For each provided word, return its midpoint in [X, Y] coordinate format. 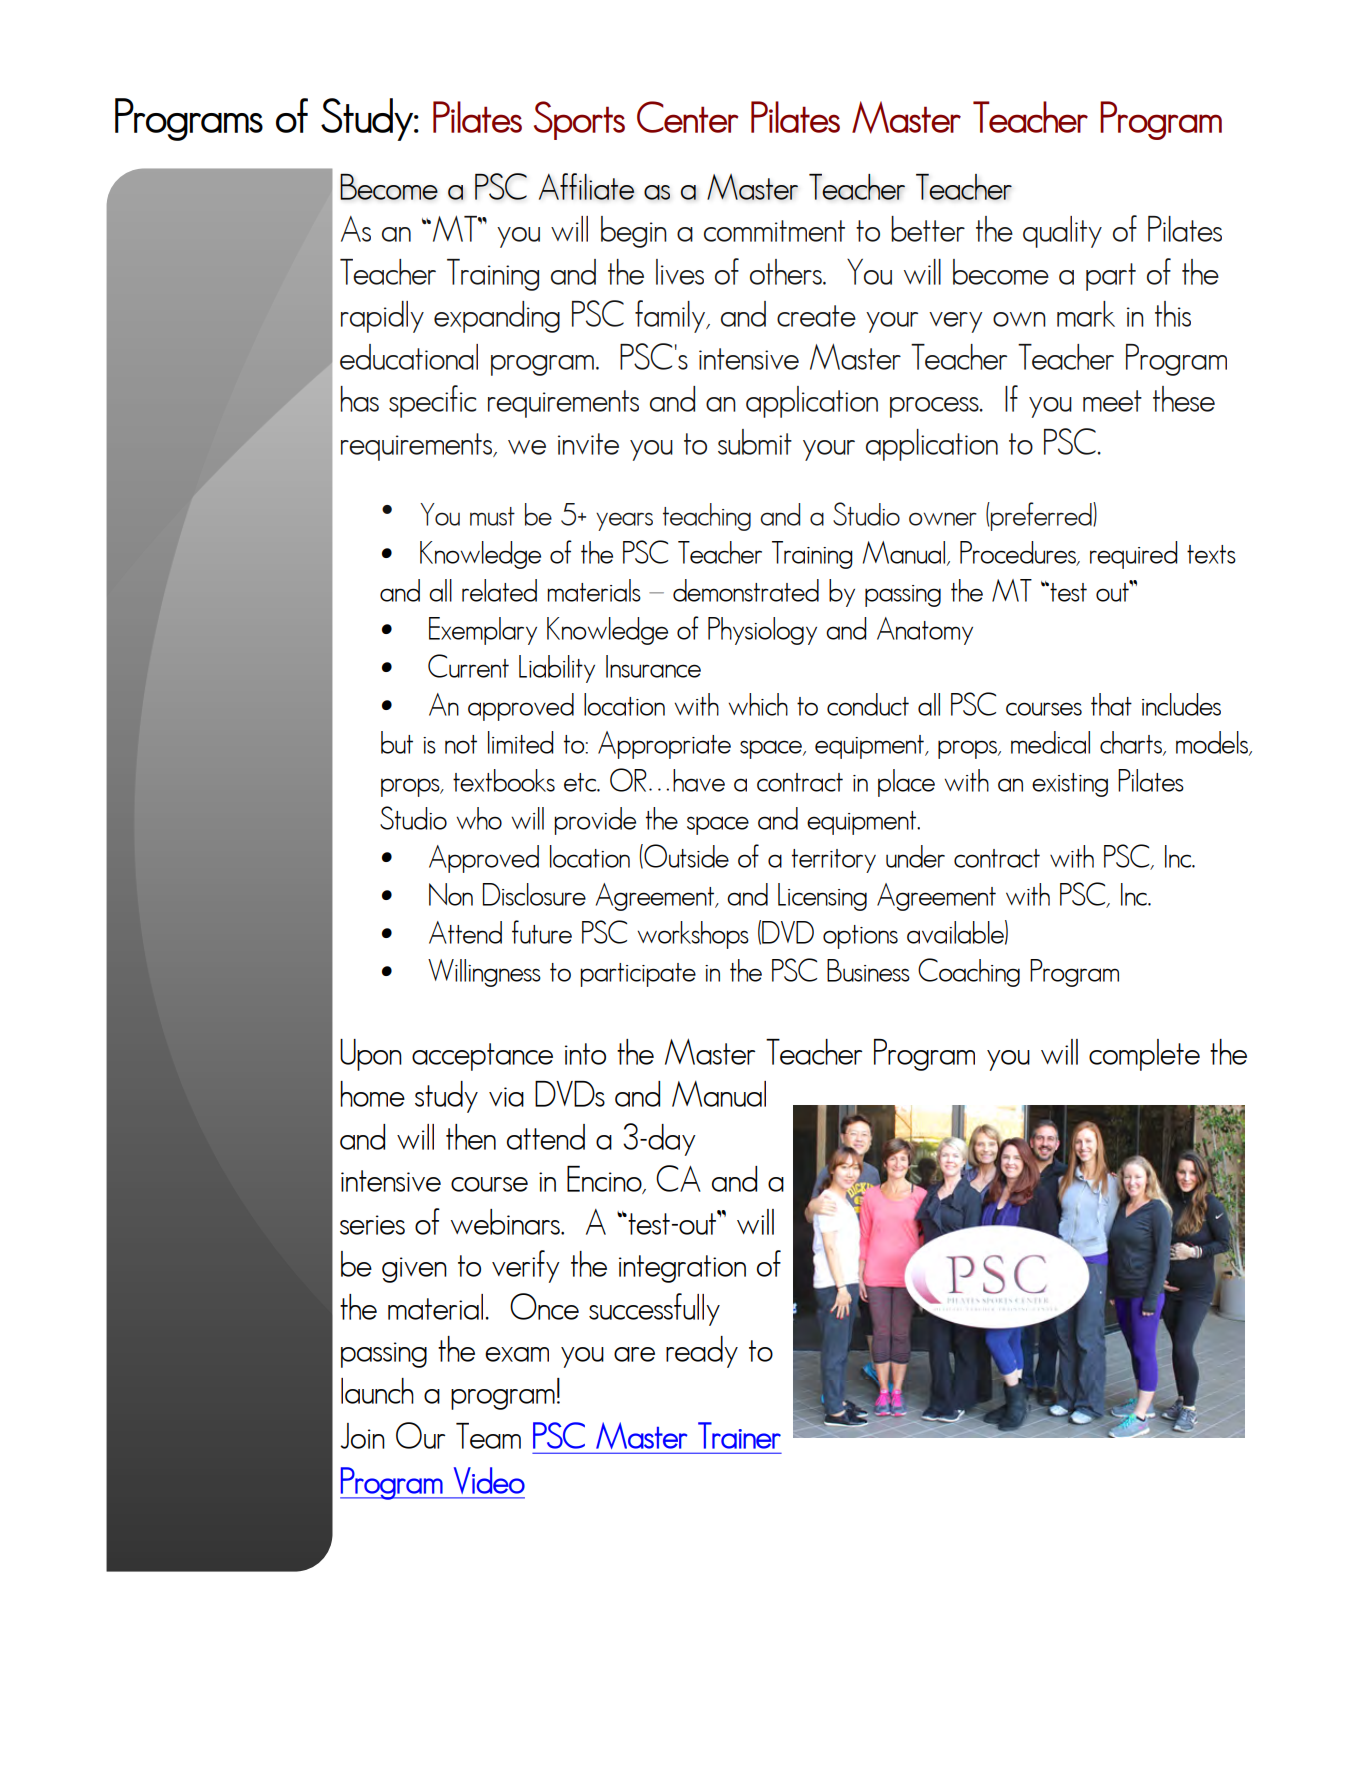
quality [1062, 232]
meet [1112, 401]
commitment [774, 231]
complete [1144, 1055]
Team [488, 1436]
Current [468, 666]
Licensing [822, 897]
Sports [579, 120]
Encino [605, 1180]
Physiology [762, 631]
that [1111, 704]
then [471, 1137]
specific [432, 401]
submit [755, 442]
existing [1070, 785]
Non [451, 894]
